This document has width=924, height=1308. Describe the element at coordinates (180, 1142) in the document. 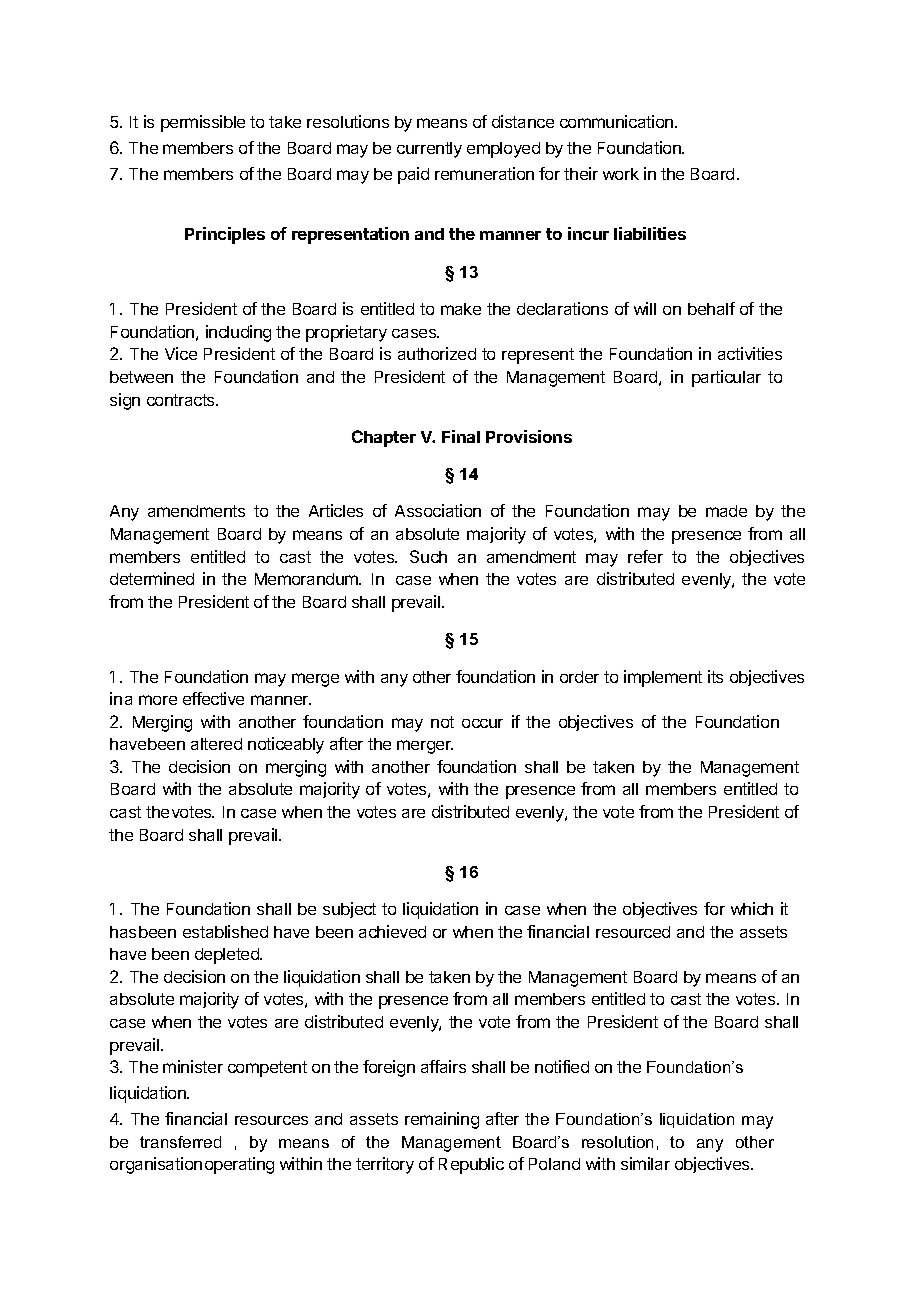

I see `transferred` at that location.
